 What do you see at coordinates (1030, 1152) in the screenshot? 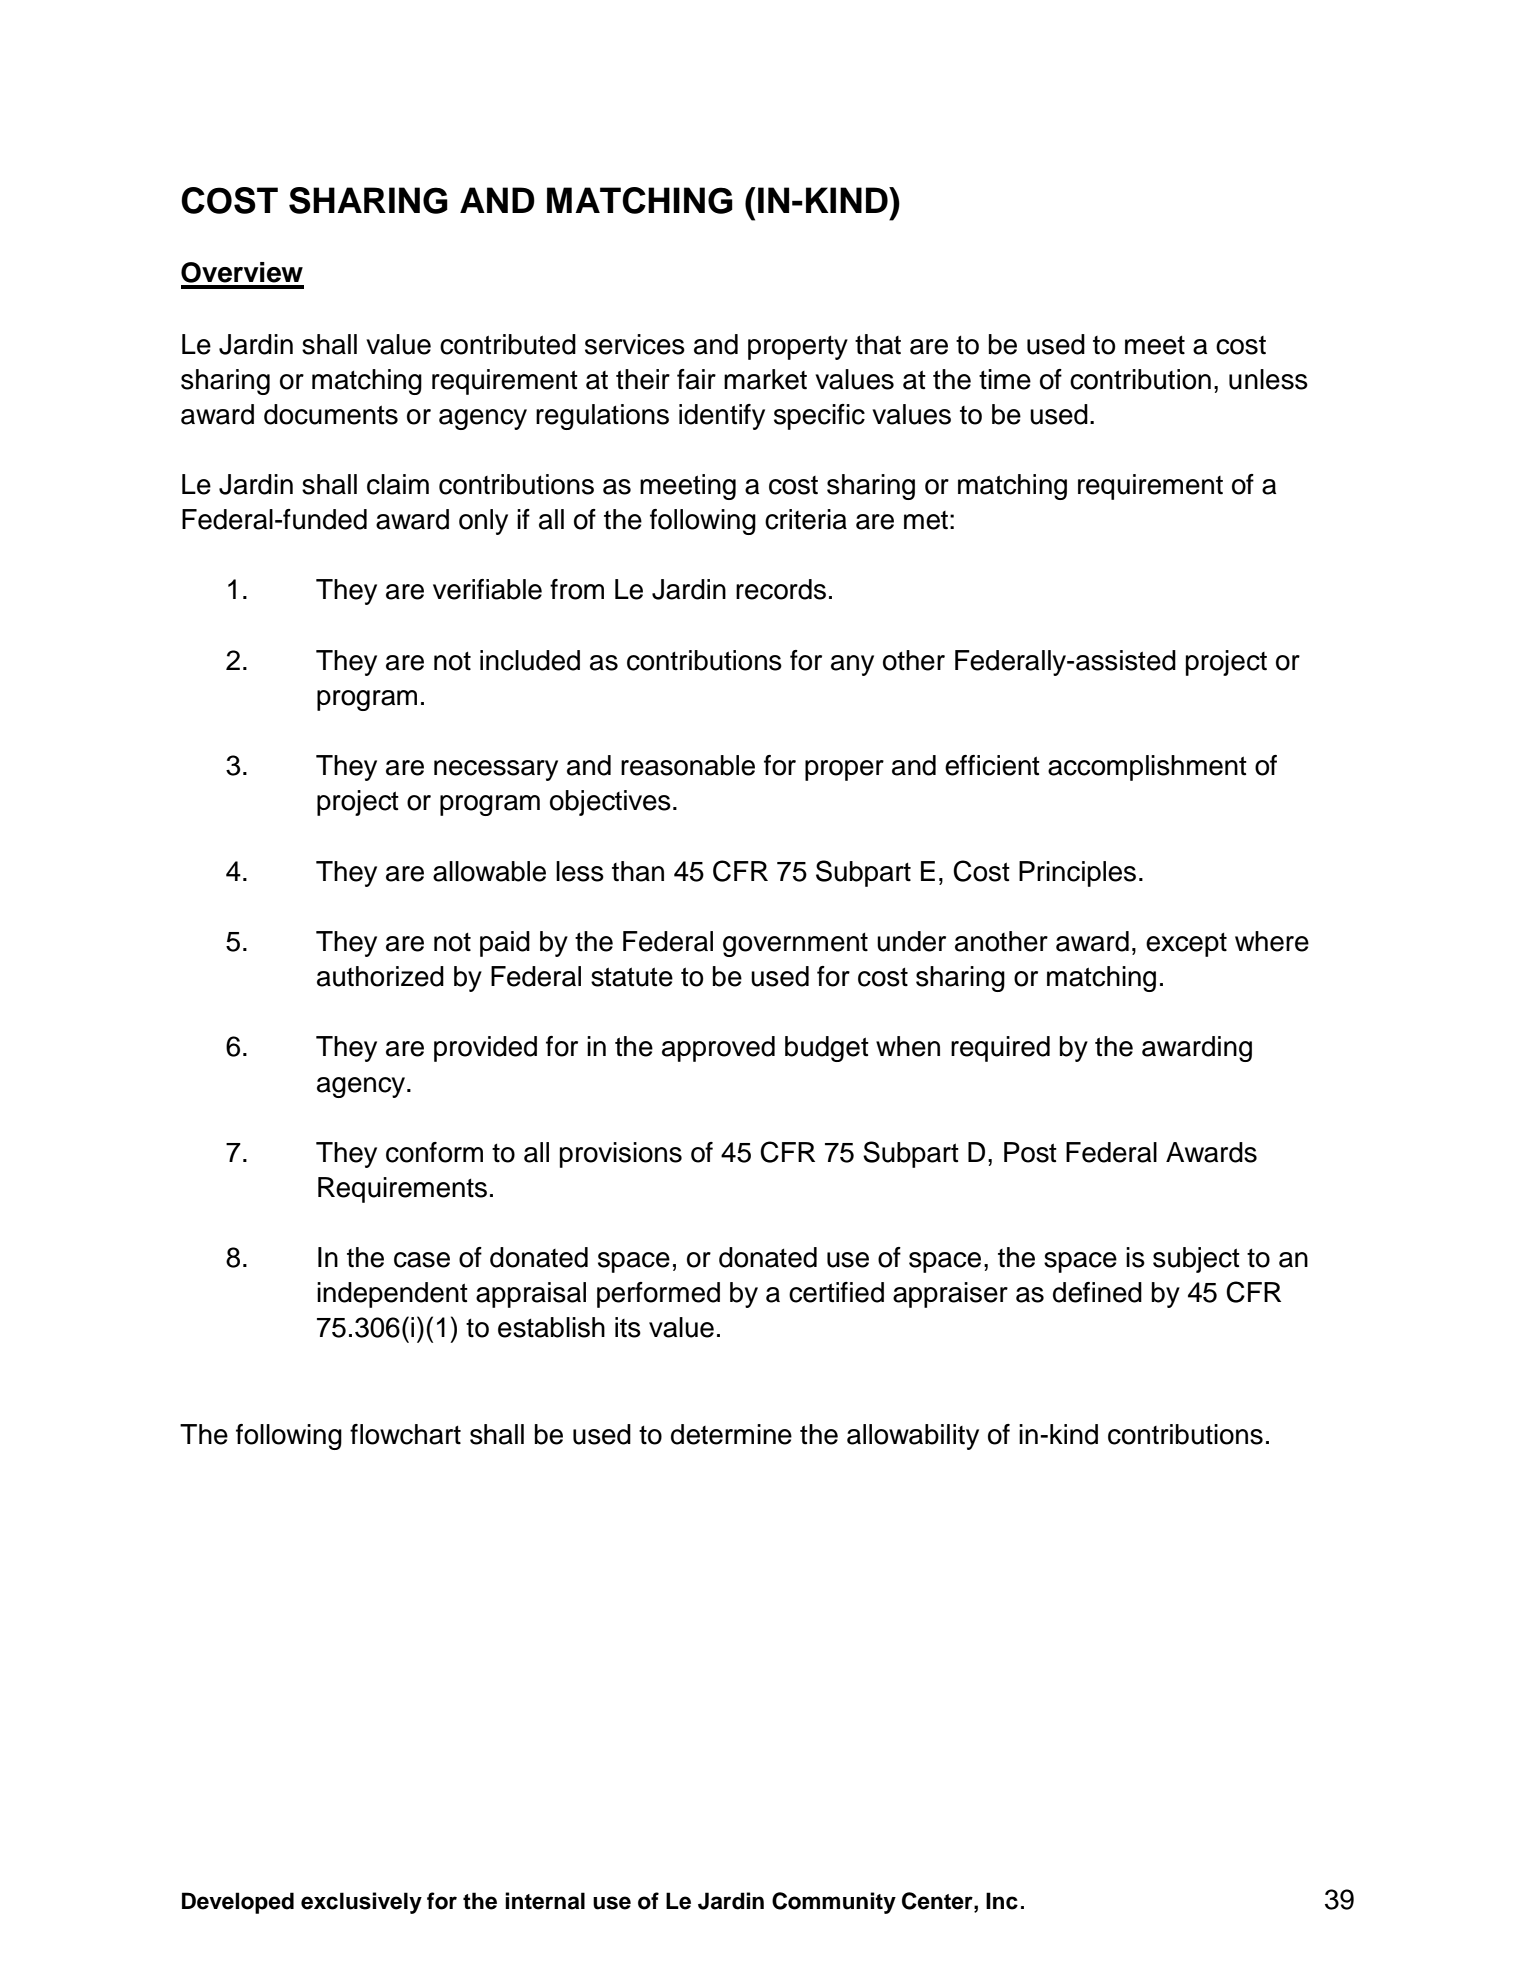
I see `Post` at bounding box center [1030, 1152].
